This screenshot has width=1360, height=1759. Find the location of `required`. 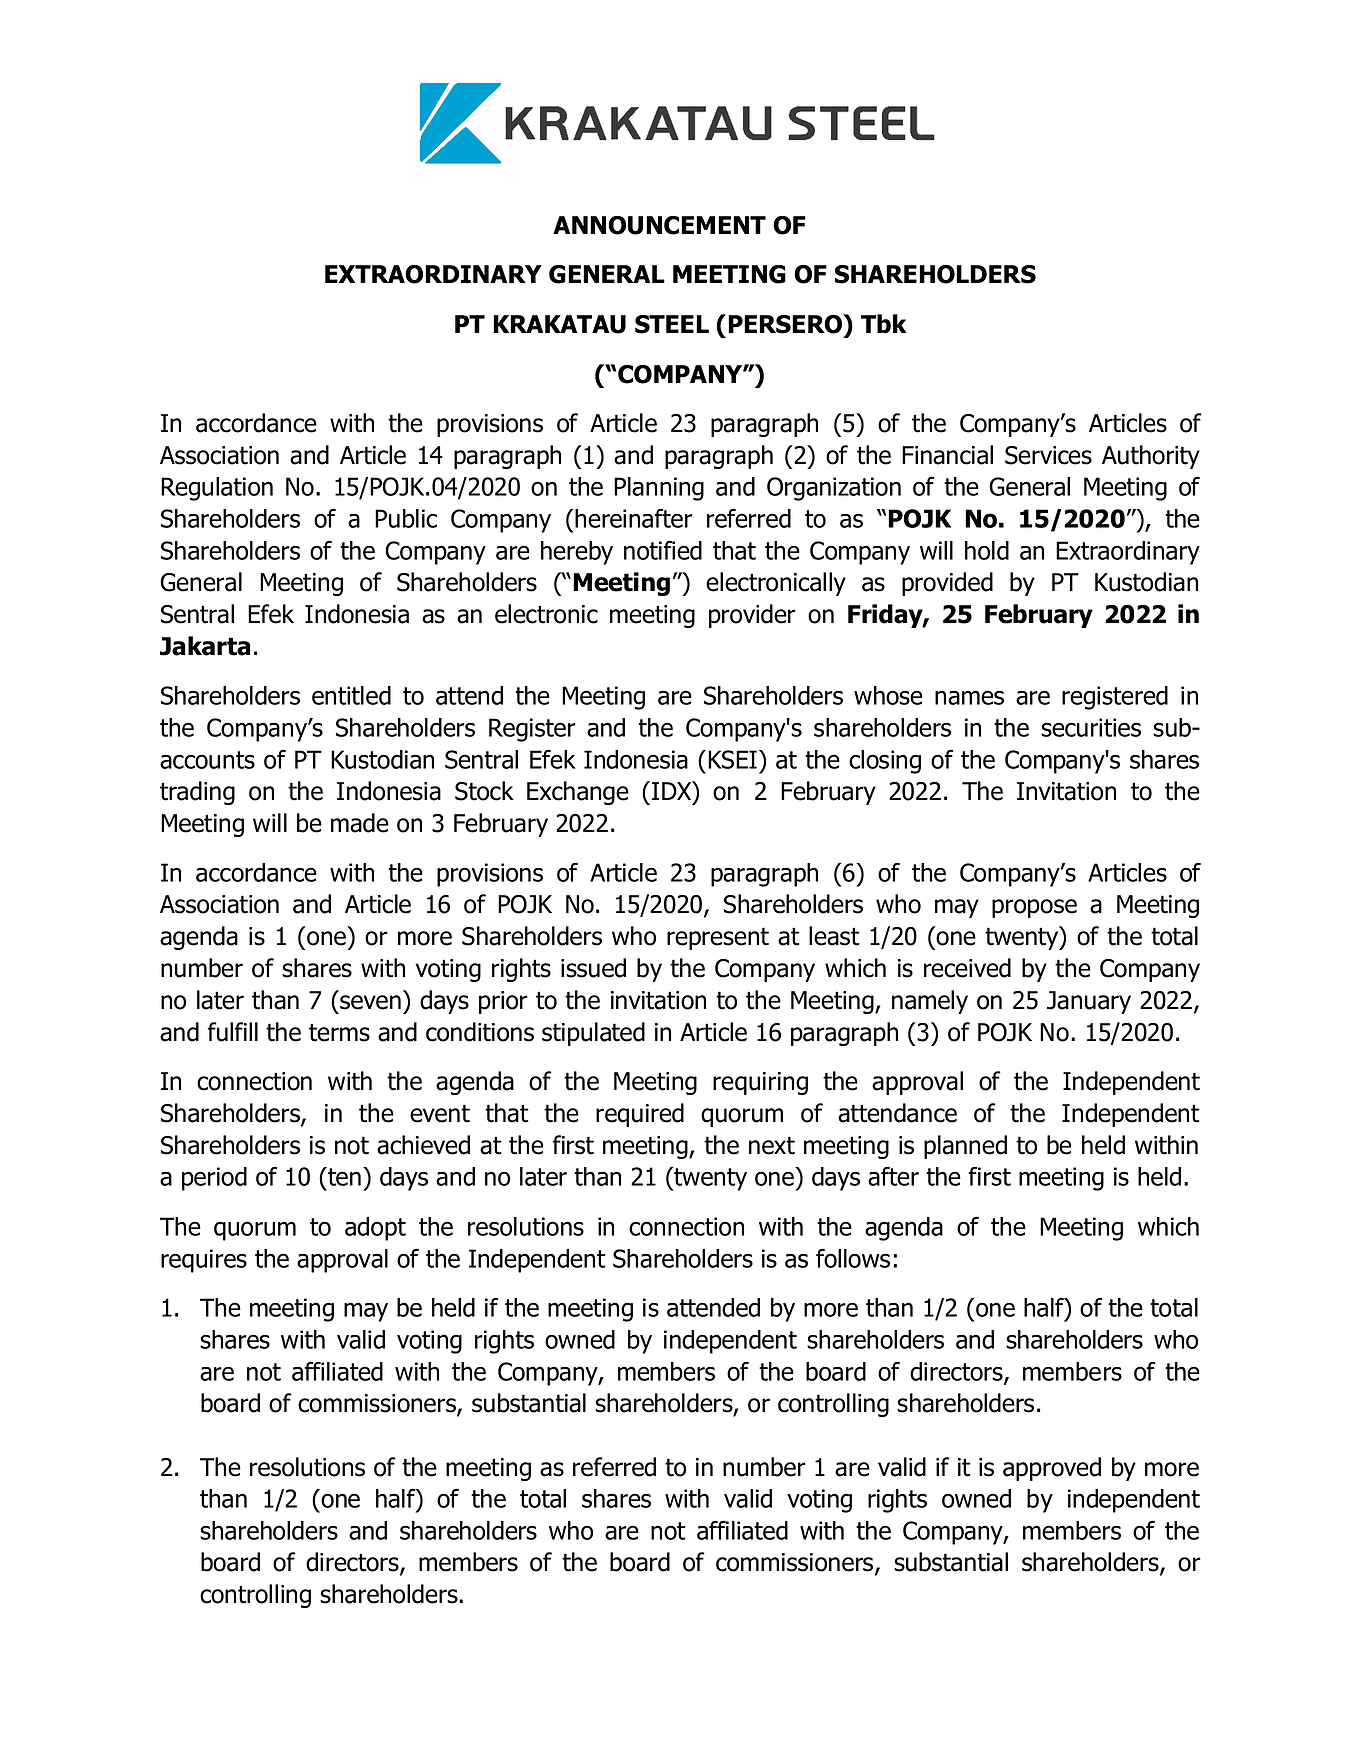

required is located at coordinates (640, 1115).
